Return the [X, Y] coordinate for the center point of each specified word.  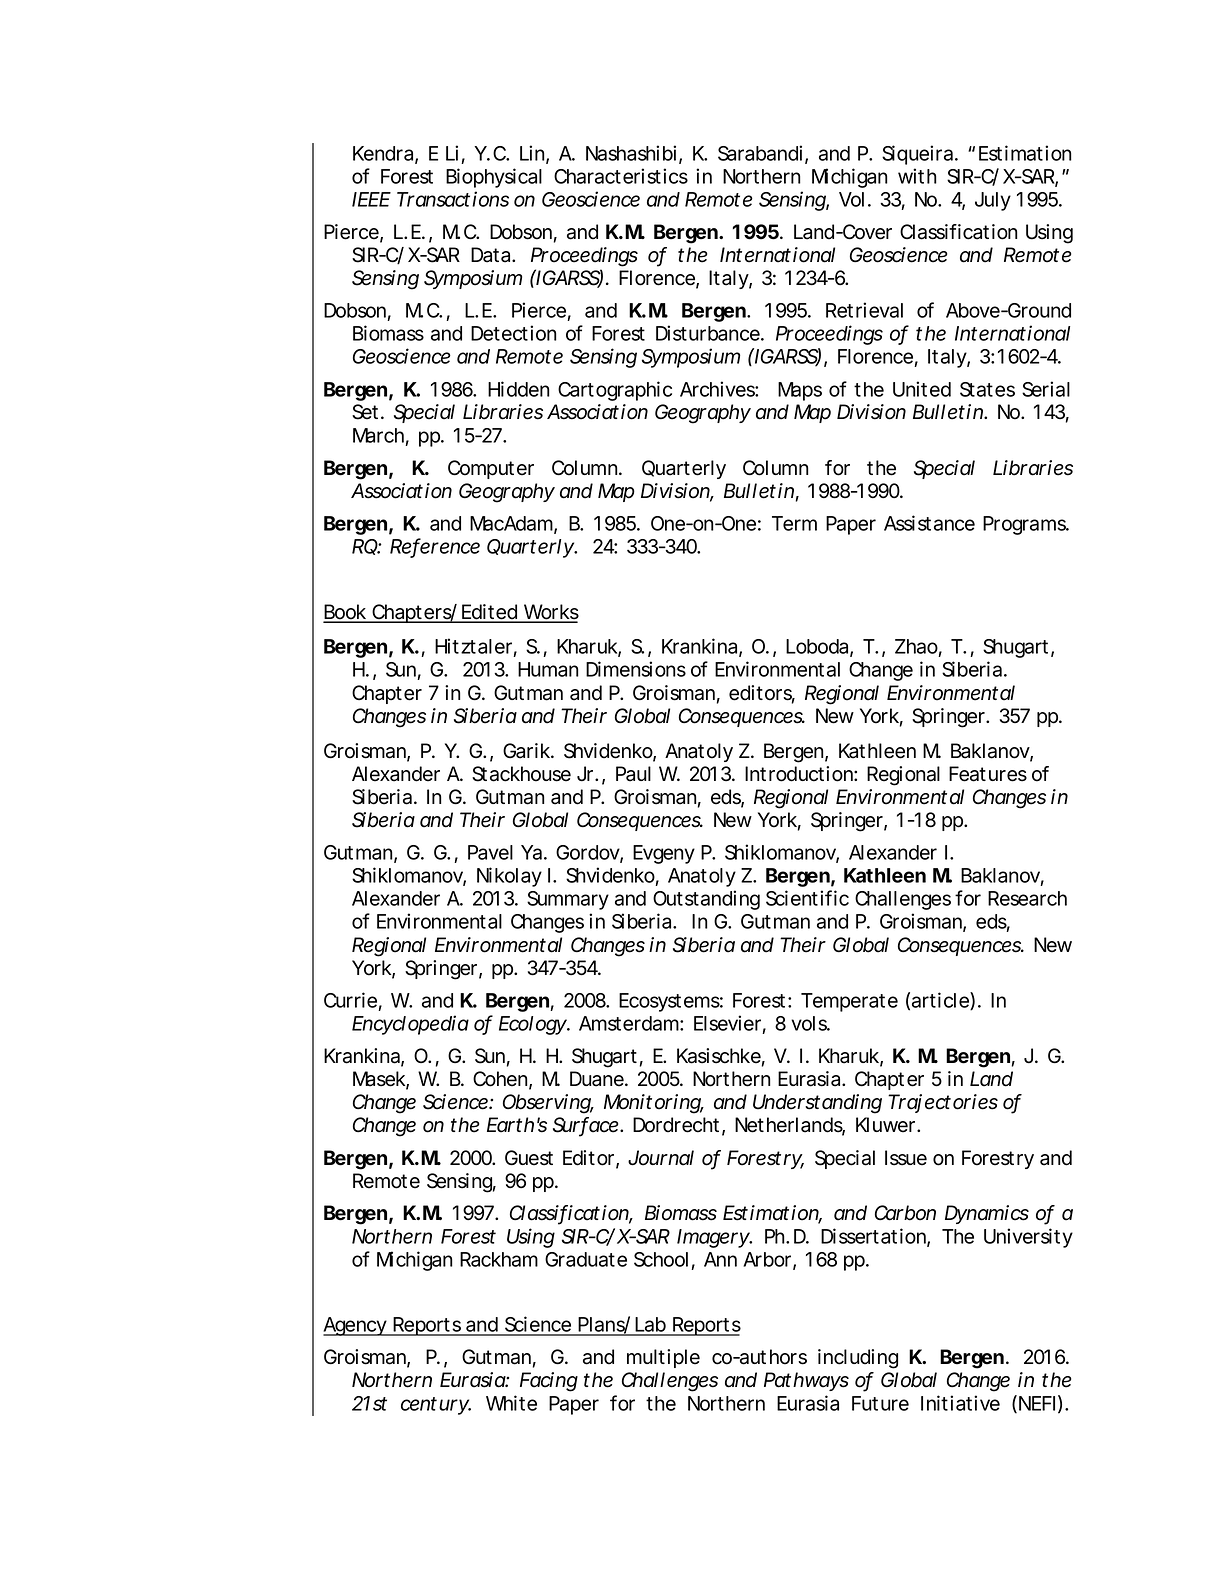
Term [794, 523]
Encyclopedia [410, 1025]
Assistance [929, 523]
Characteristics [621, 176]
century [435, 1406]
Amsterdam [629, 1023]
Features [988, 774]
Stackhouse [521, 774]
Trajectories [943, 1103]
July [993, 201]
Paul [633, 774]
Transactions [453, 199]
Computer [491, 469]
